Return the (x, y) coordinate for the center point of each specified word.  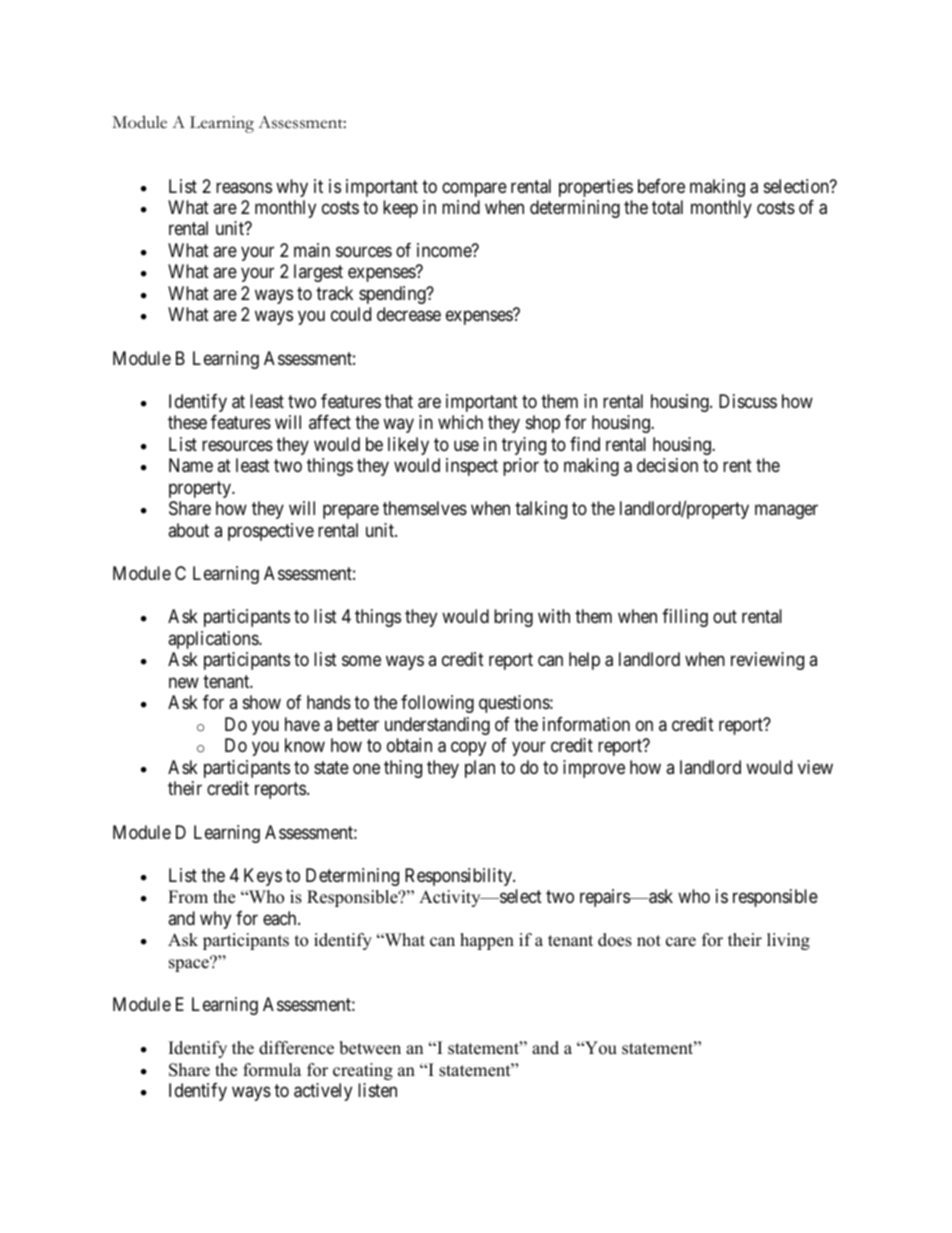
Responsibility (459, 877)
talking (541, 510)
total (667, 207)
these (187, 422)
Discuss (748, 401)
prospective (271, 532)
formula (272, 1070)
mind (461, 207)
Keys (263, 877)
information (586, 724)
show (262, 702)
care (681, 942)
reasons (244, 187)
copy (468, 749)
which (460, 422)
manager (786, 512)
